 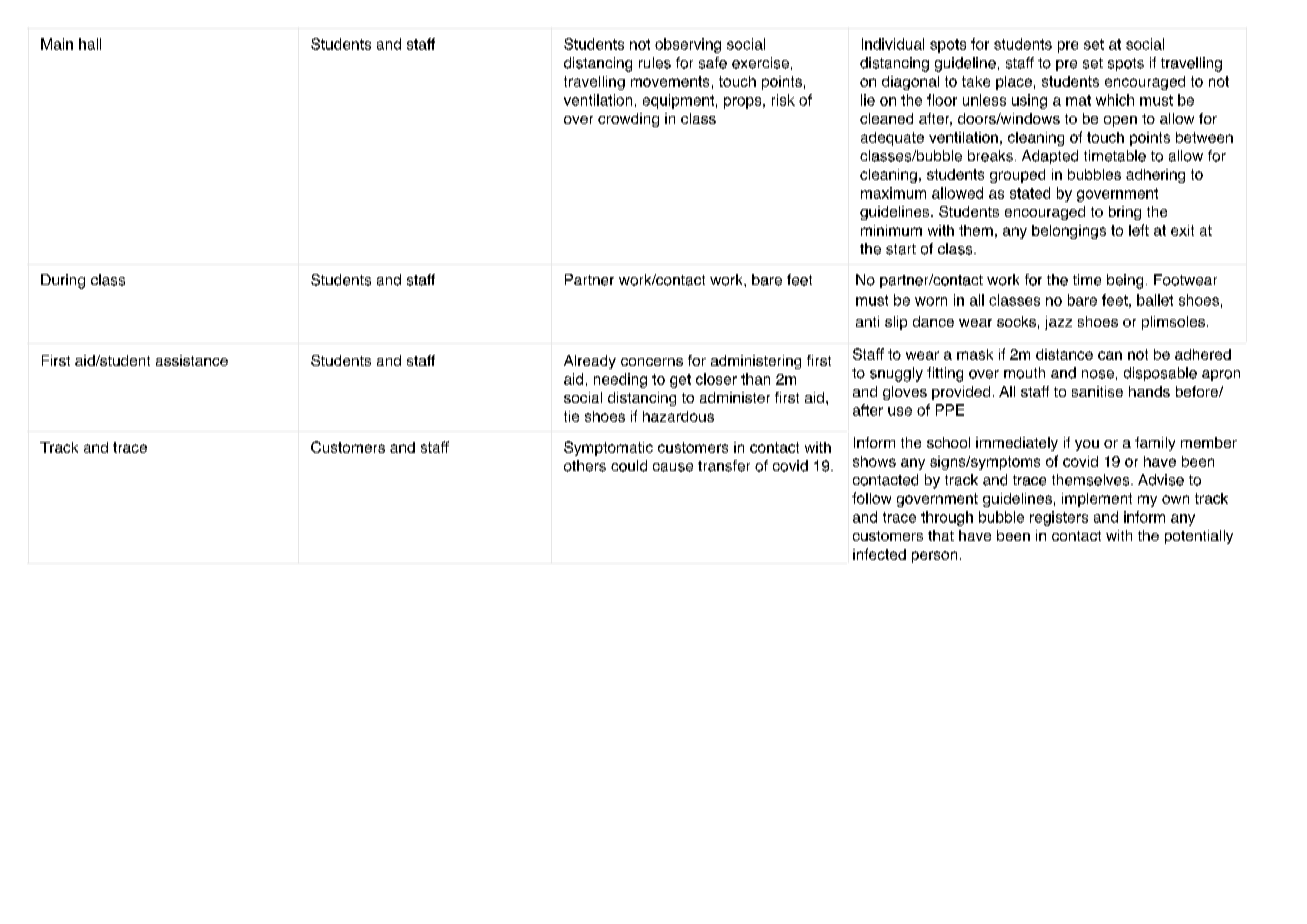 I want to click on grouped, so click(x=1017, y=176).
